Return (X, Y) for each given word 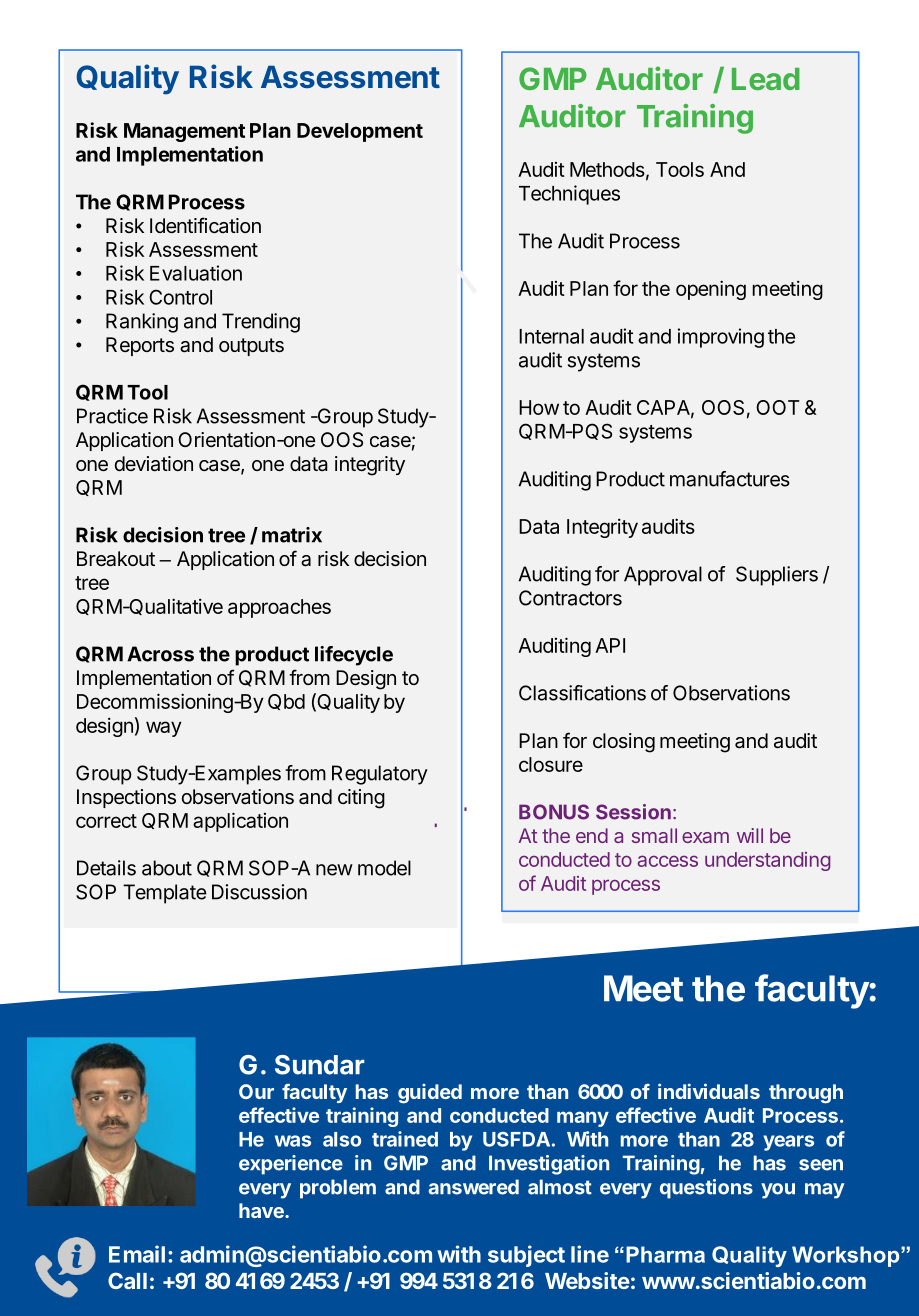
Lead (766, 79)
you (778, 1191)
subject (526, 1256)
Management (184, 132)
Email (137, 1254)
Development (360, 132)
